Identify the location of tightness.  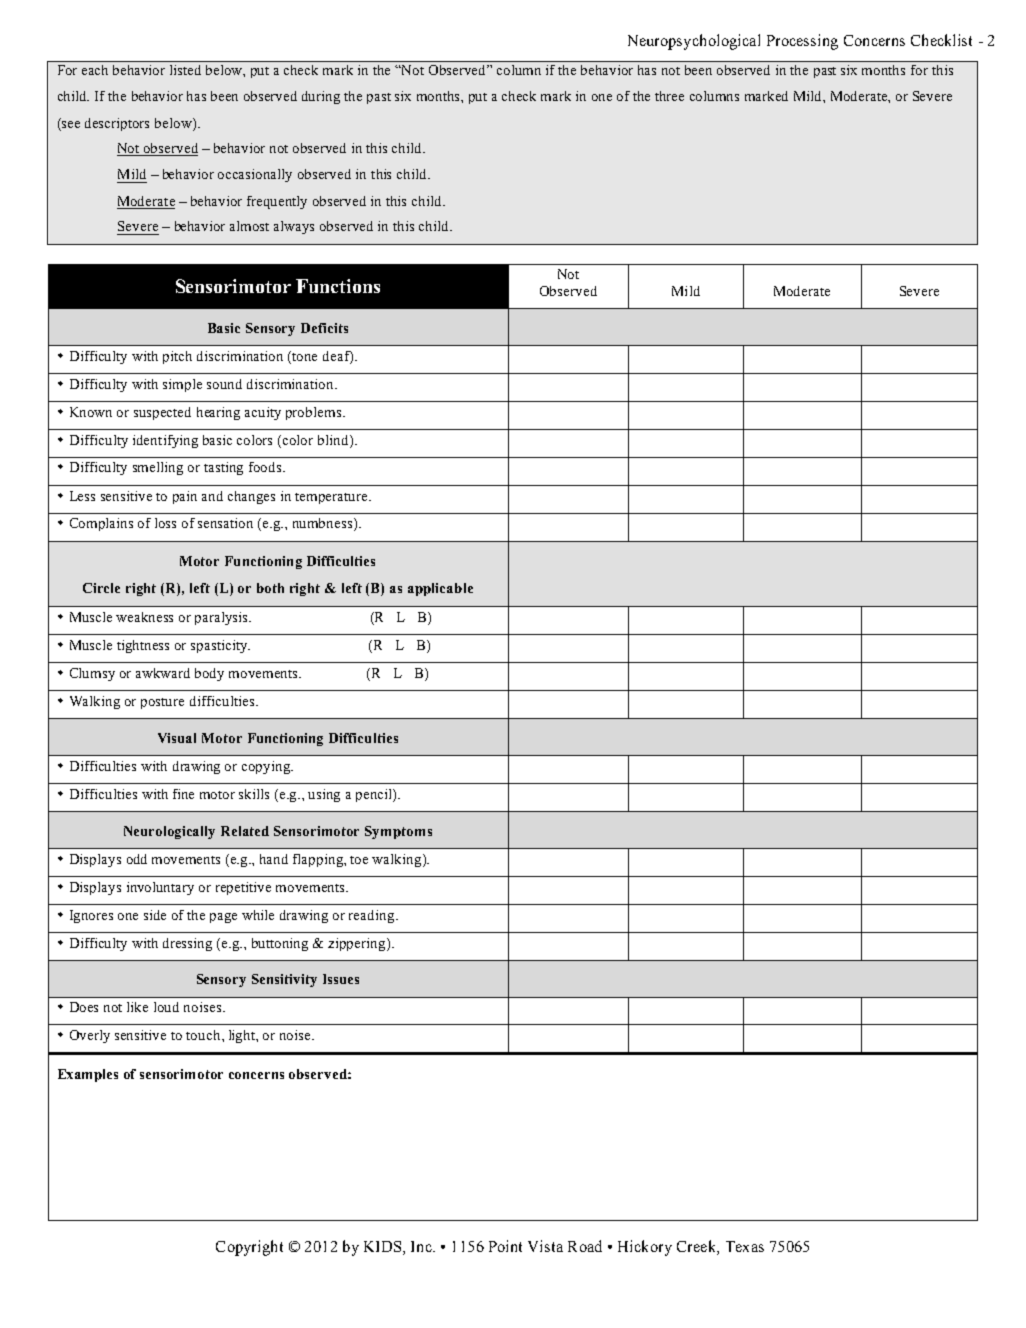
(143, 646).
